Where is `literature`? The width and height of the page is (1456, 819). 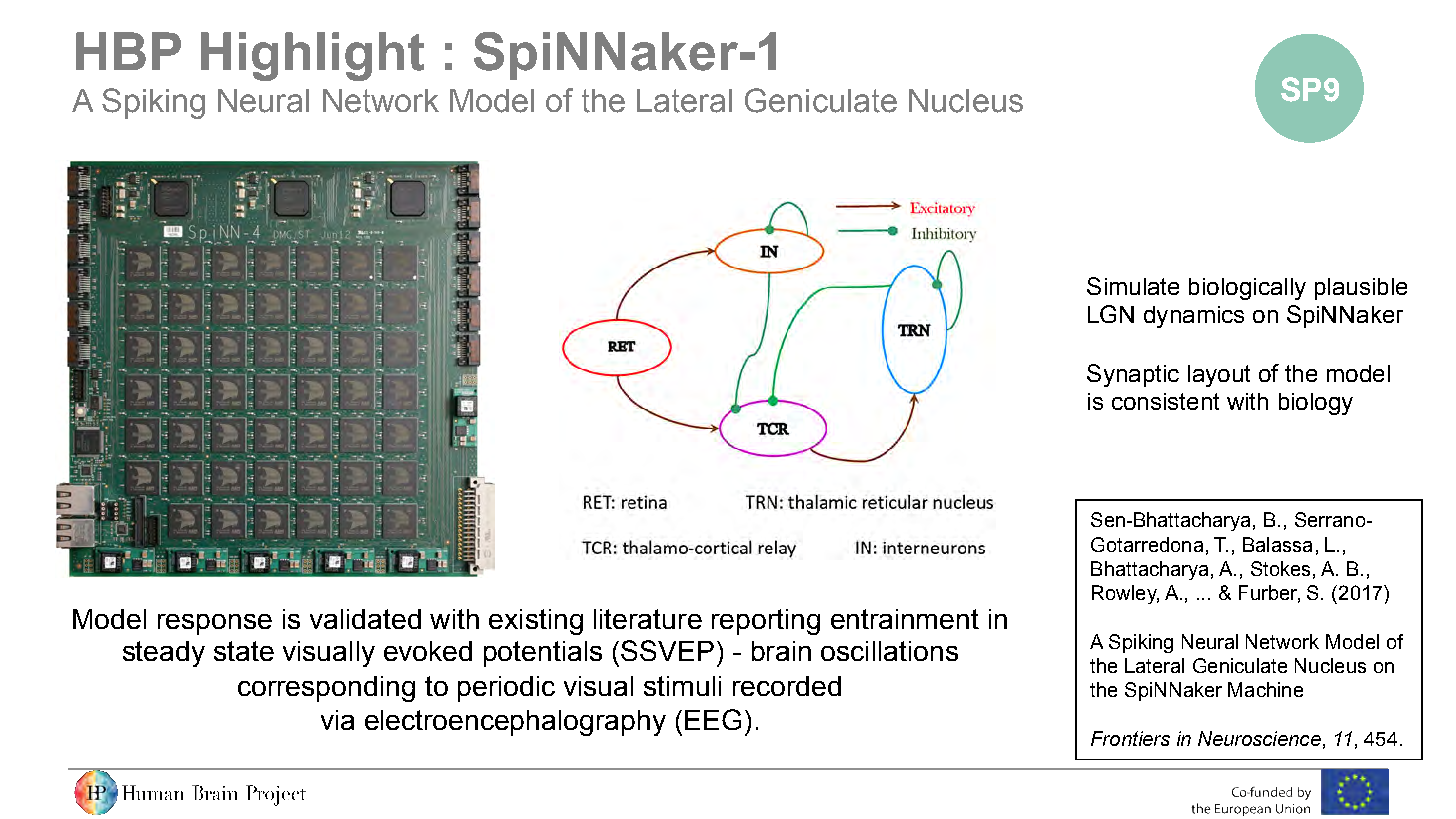 literature is located at coordinates (648, 619).
